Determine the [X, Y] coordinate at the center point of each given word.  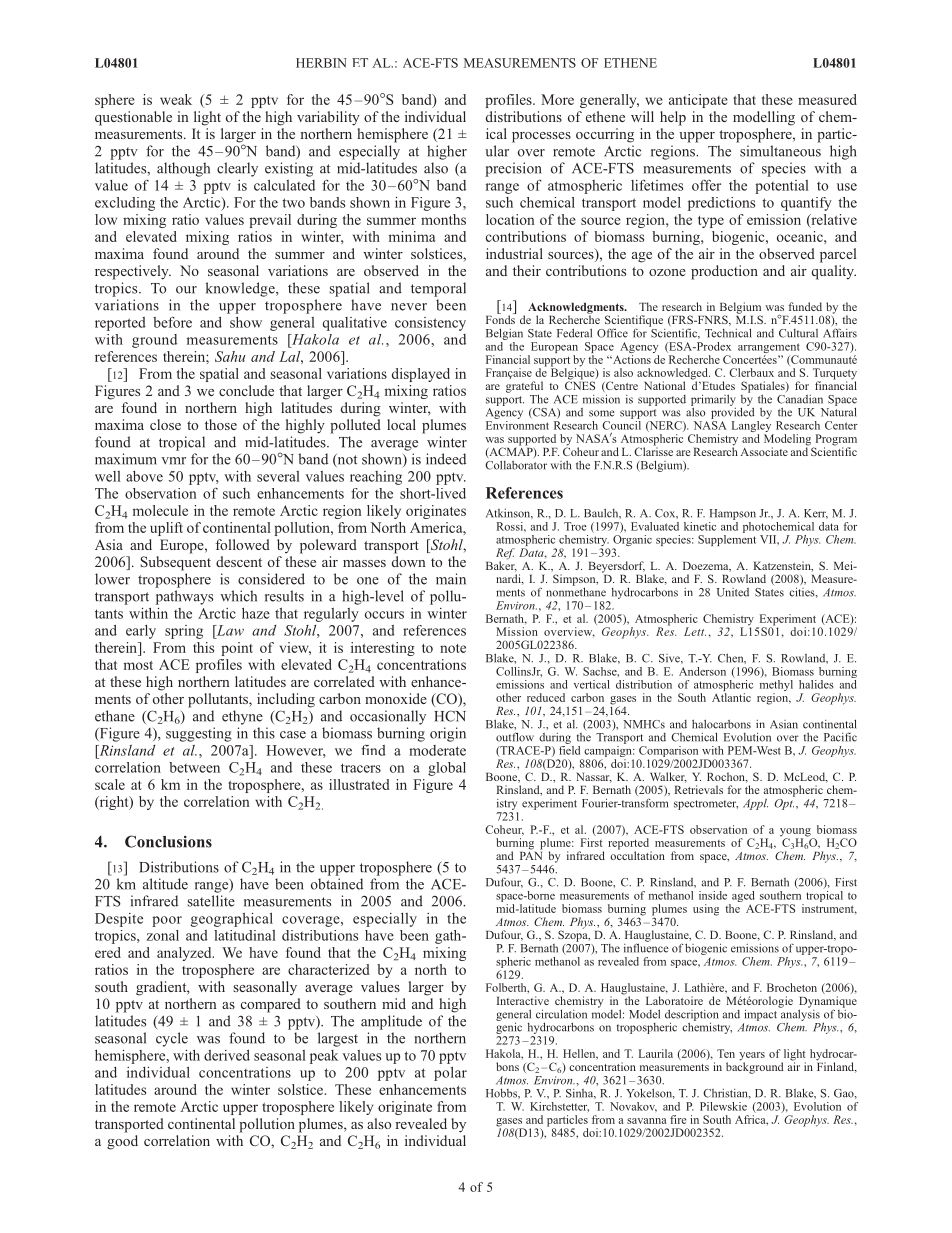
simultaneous [780, 151]
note [453, 648]
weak [176, 99]
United [733, 592]
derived [227, 1055]
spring [184, 632]
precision [513, 169]
